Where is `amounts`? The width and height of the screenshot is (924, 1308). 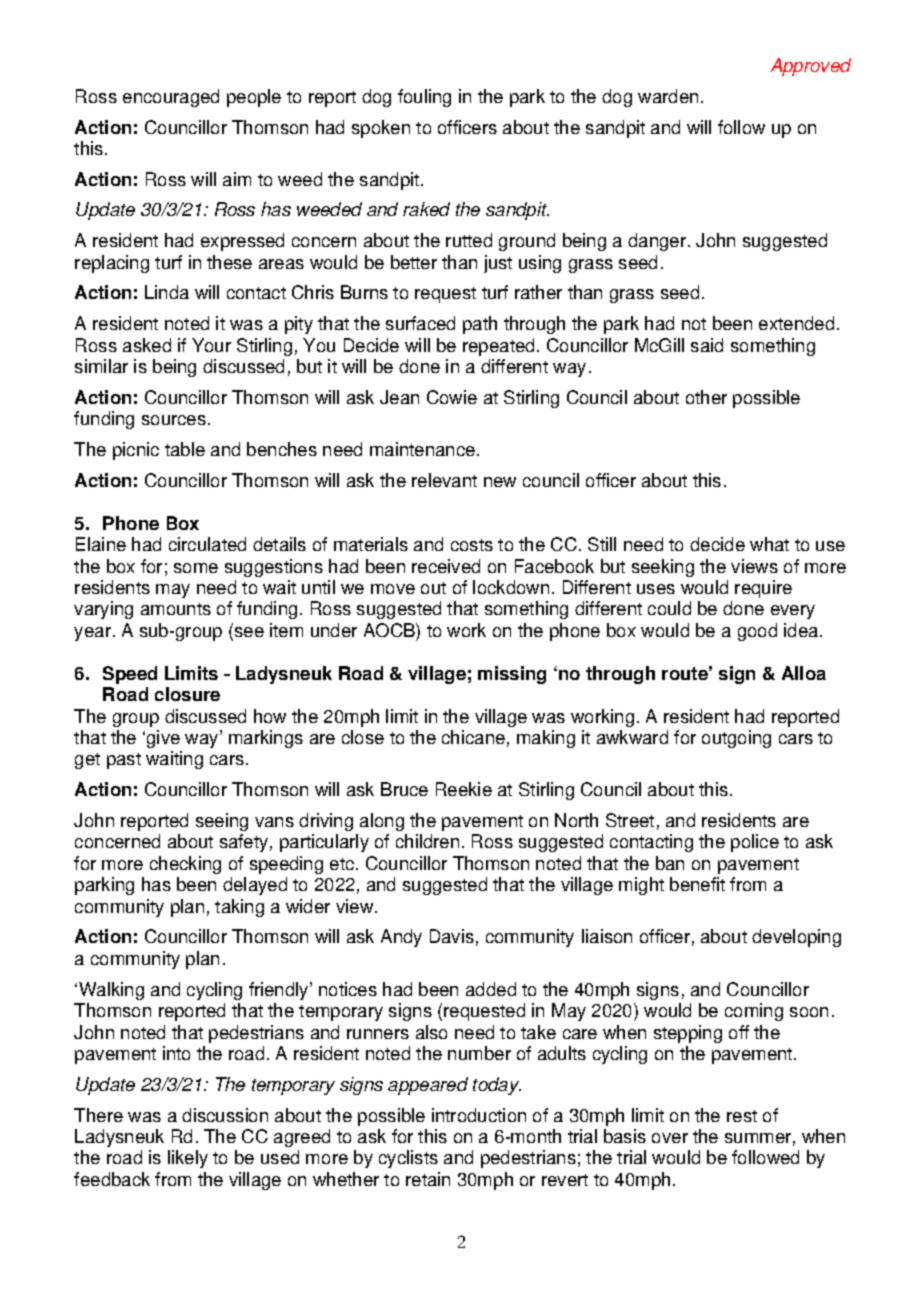
amounts is located at coordinates (176, 609).
